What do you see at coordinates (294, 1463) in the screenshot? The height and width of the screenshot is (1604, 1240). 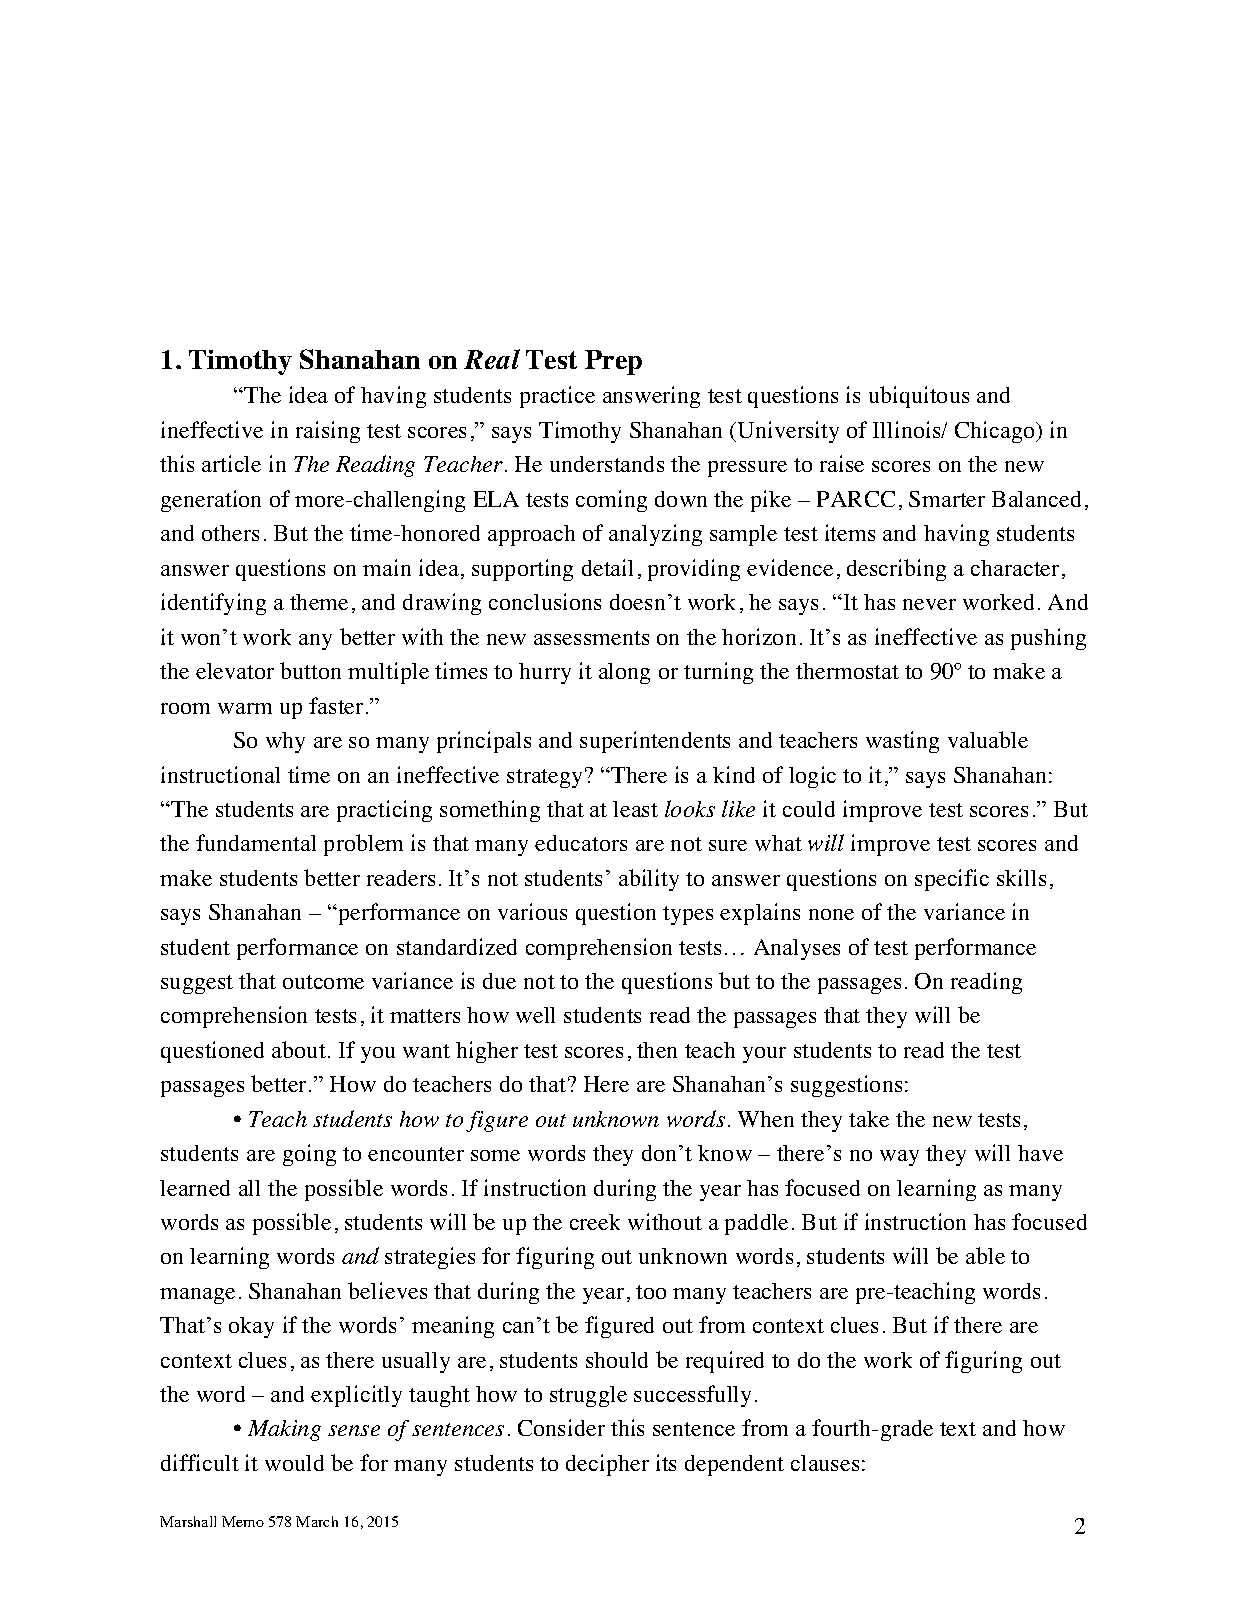 I see `would` at bounding box center [294, 1463].
